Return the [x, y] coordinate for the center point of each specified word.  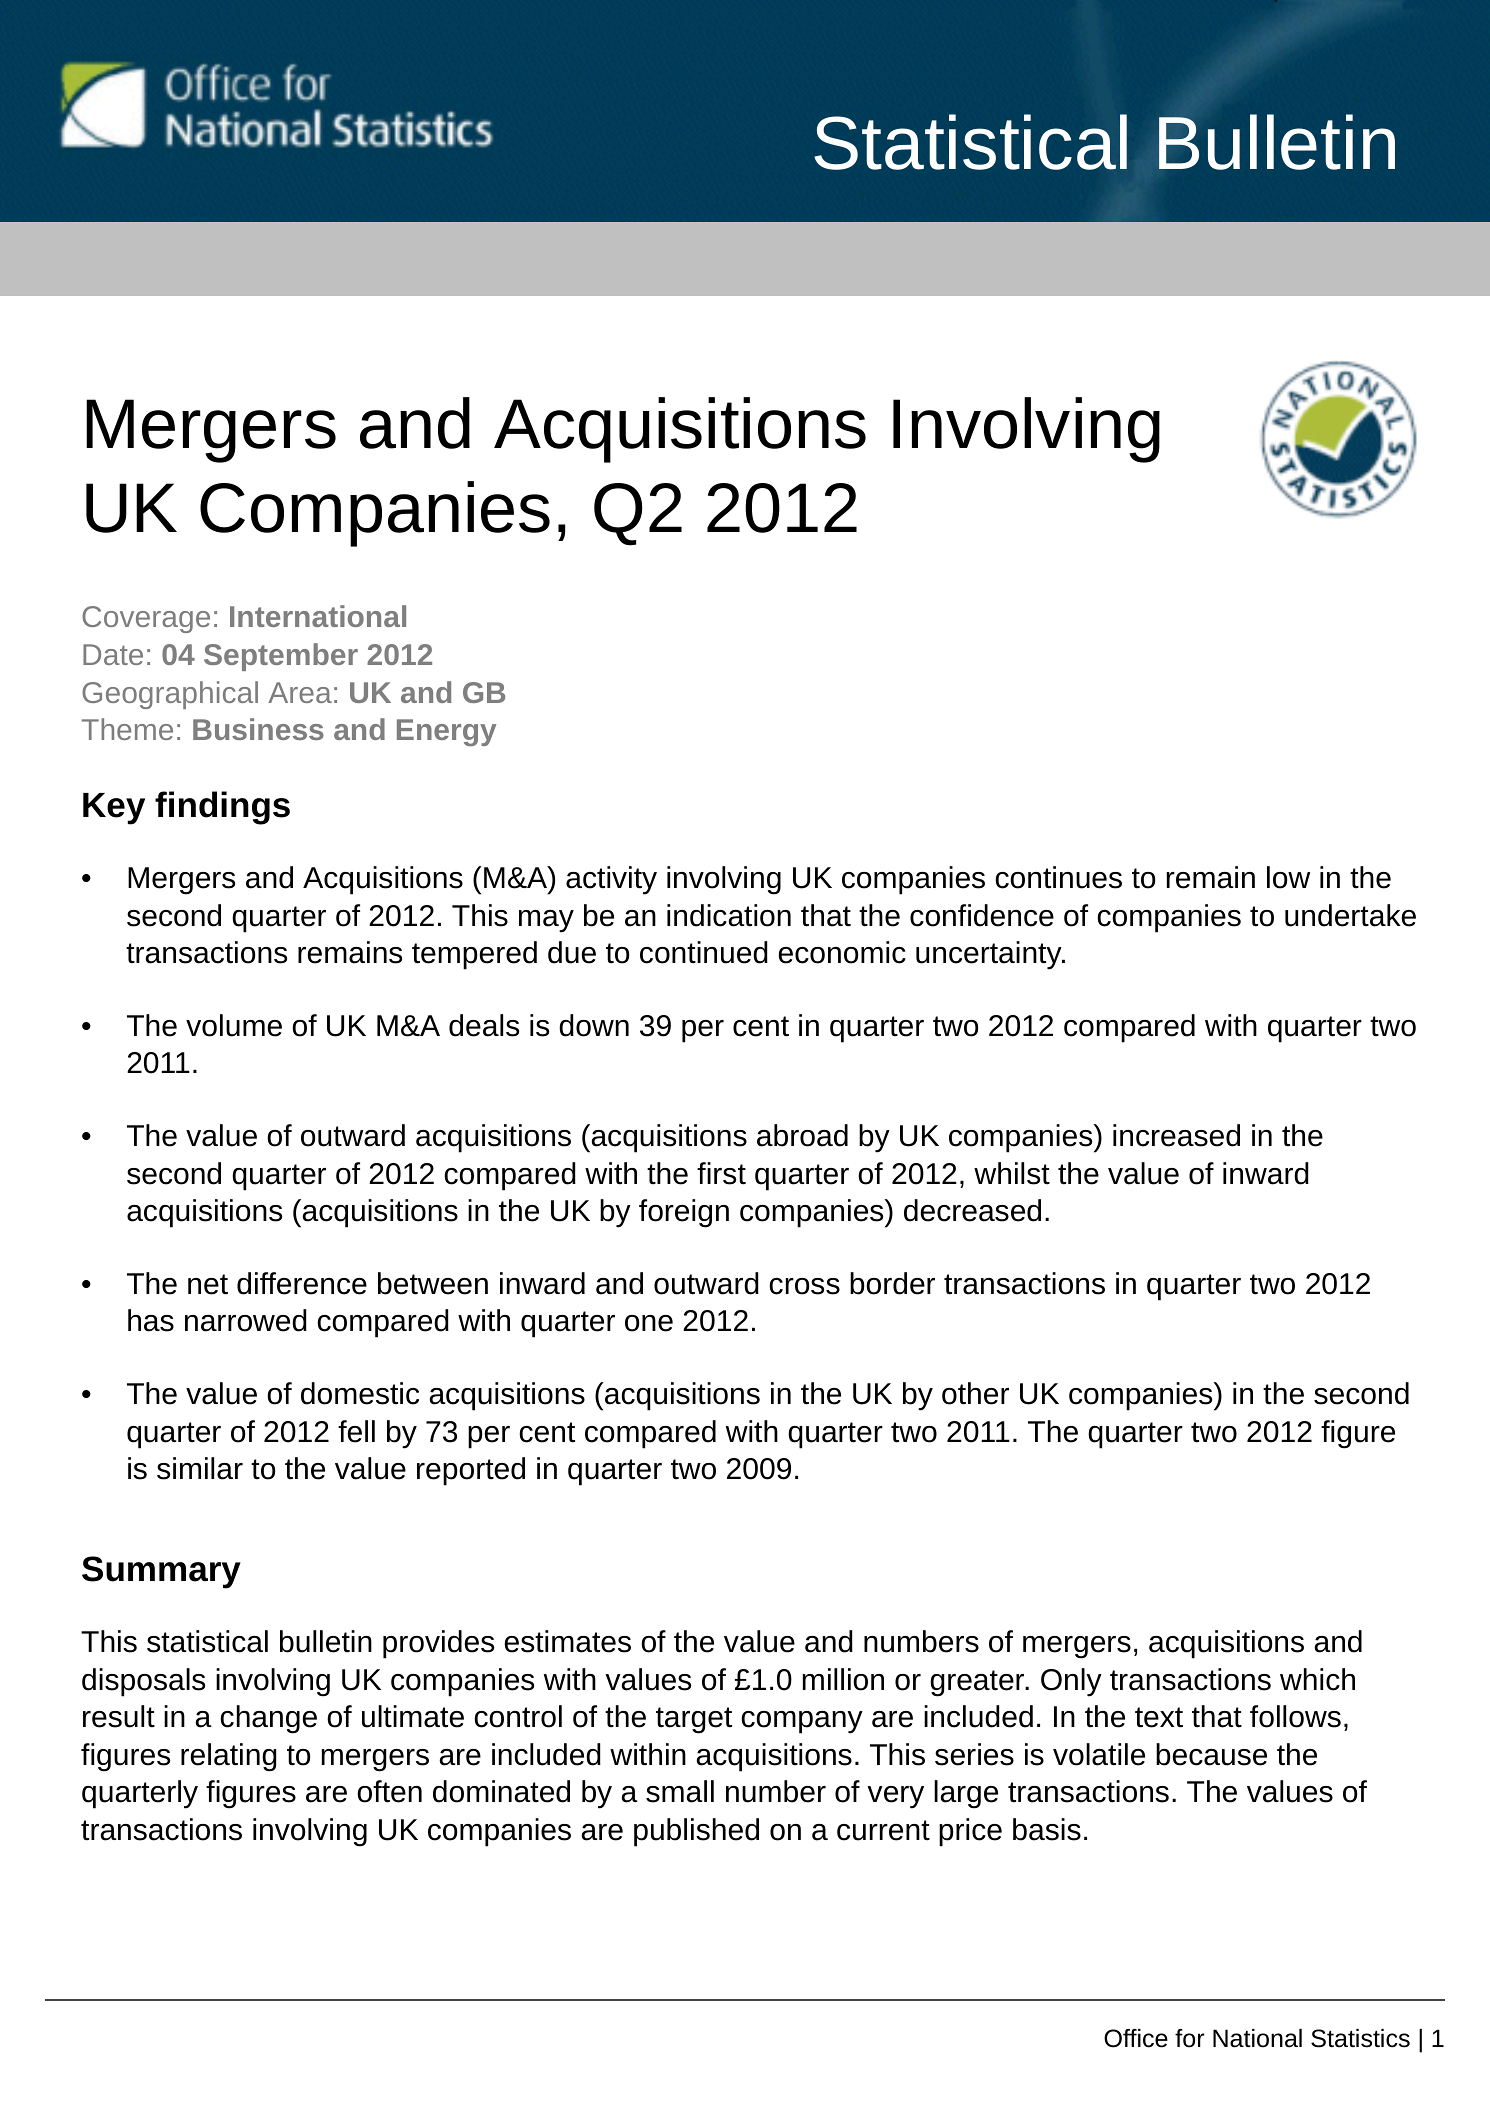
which [1317, 1679]
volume [234, 1025]
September [281, 657]
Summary [161, 1572]
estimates [568, 1641]
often [389, 1791]
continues [1058, 877]
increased [1176, 1135]
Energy [446, 732]
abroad [802, 1135]
